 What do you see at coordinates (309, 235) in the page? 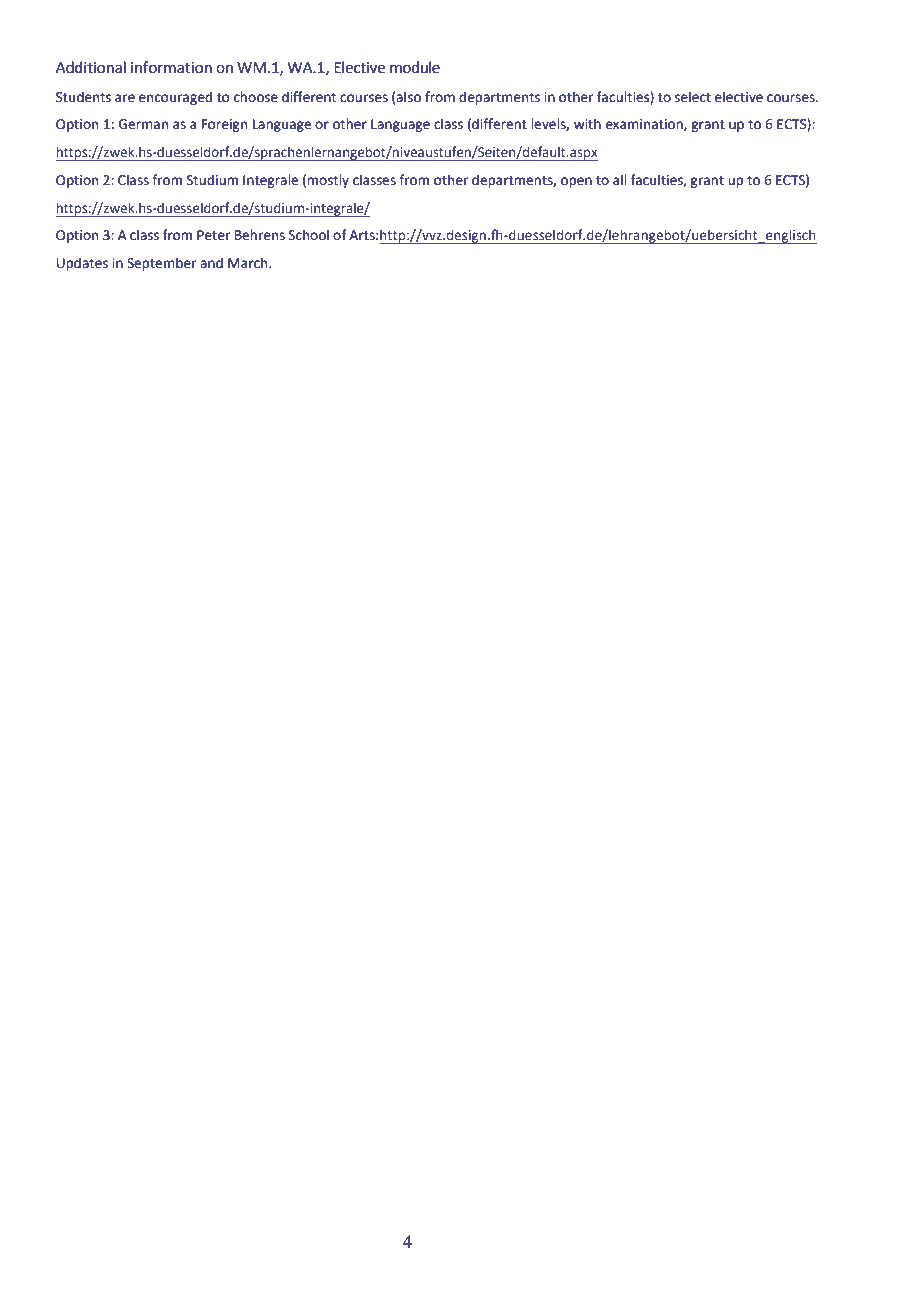
I see `School` at bounding box center [309, 235].
